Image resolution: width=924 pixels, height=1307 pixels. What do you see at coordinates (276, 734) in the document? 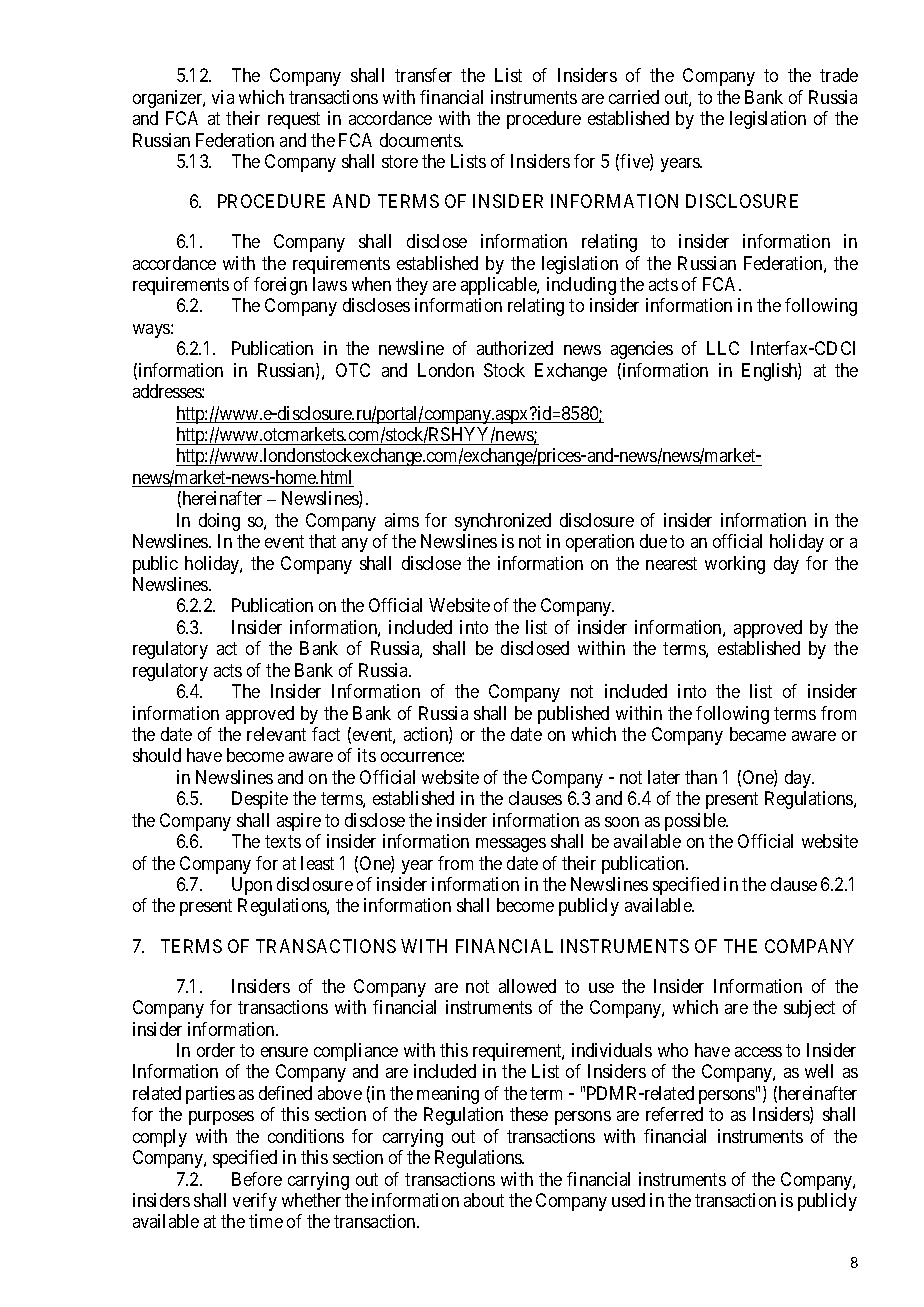
I see `relevant` at bounding box center [276, 734].
